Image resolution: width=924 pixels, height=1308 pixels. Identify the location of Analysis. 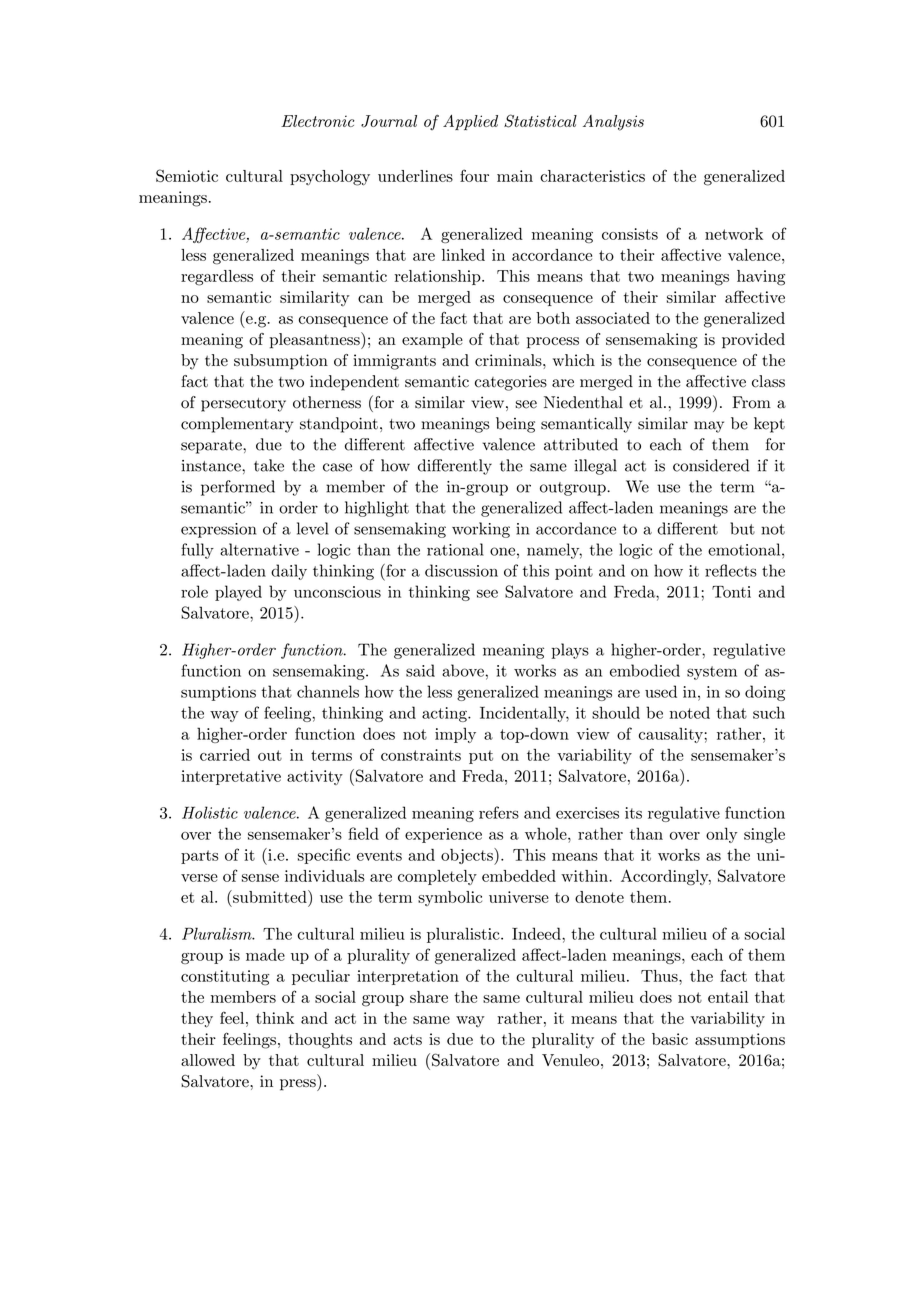
(613, 123).
